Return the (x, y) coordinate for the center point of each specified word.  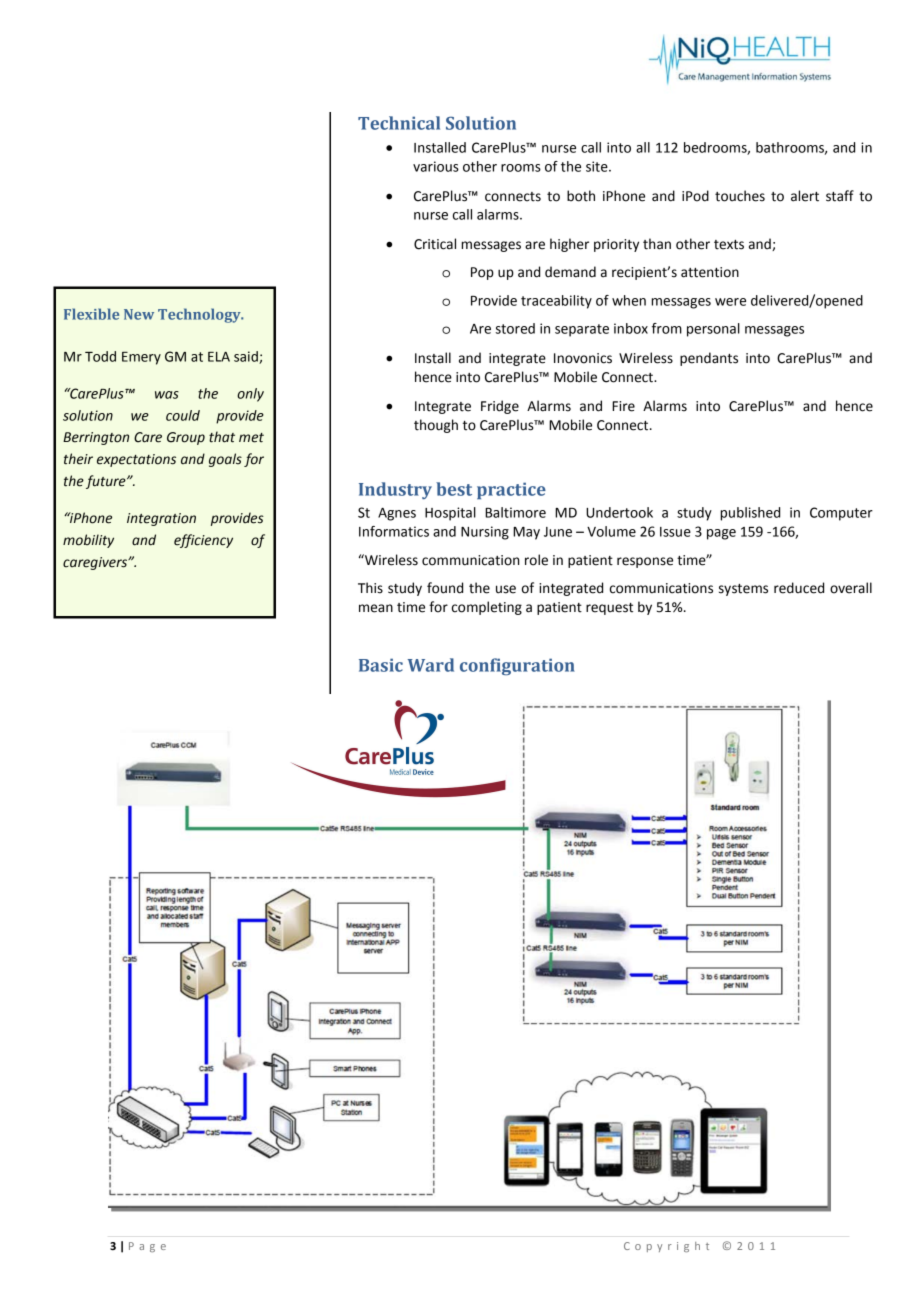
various (436, 166)
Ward (430, 665)
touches (740, 196)
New (139, 314)
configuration (517, 666)
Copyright (666, 1247)
